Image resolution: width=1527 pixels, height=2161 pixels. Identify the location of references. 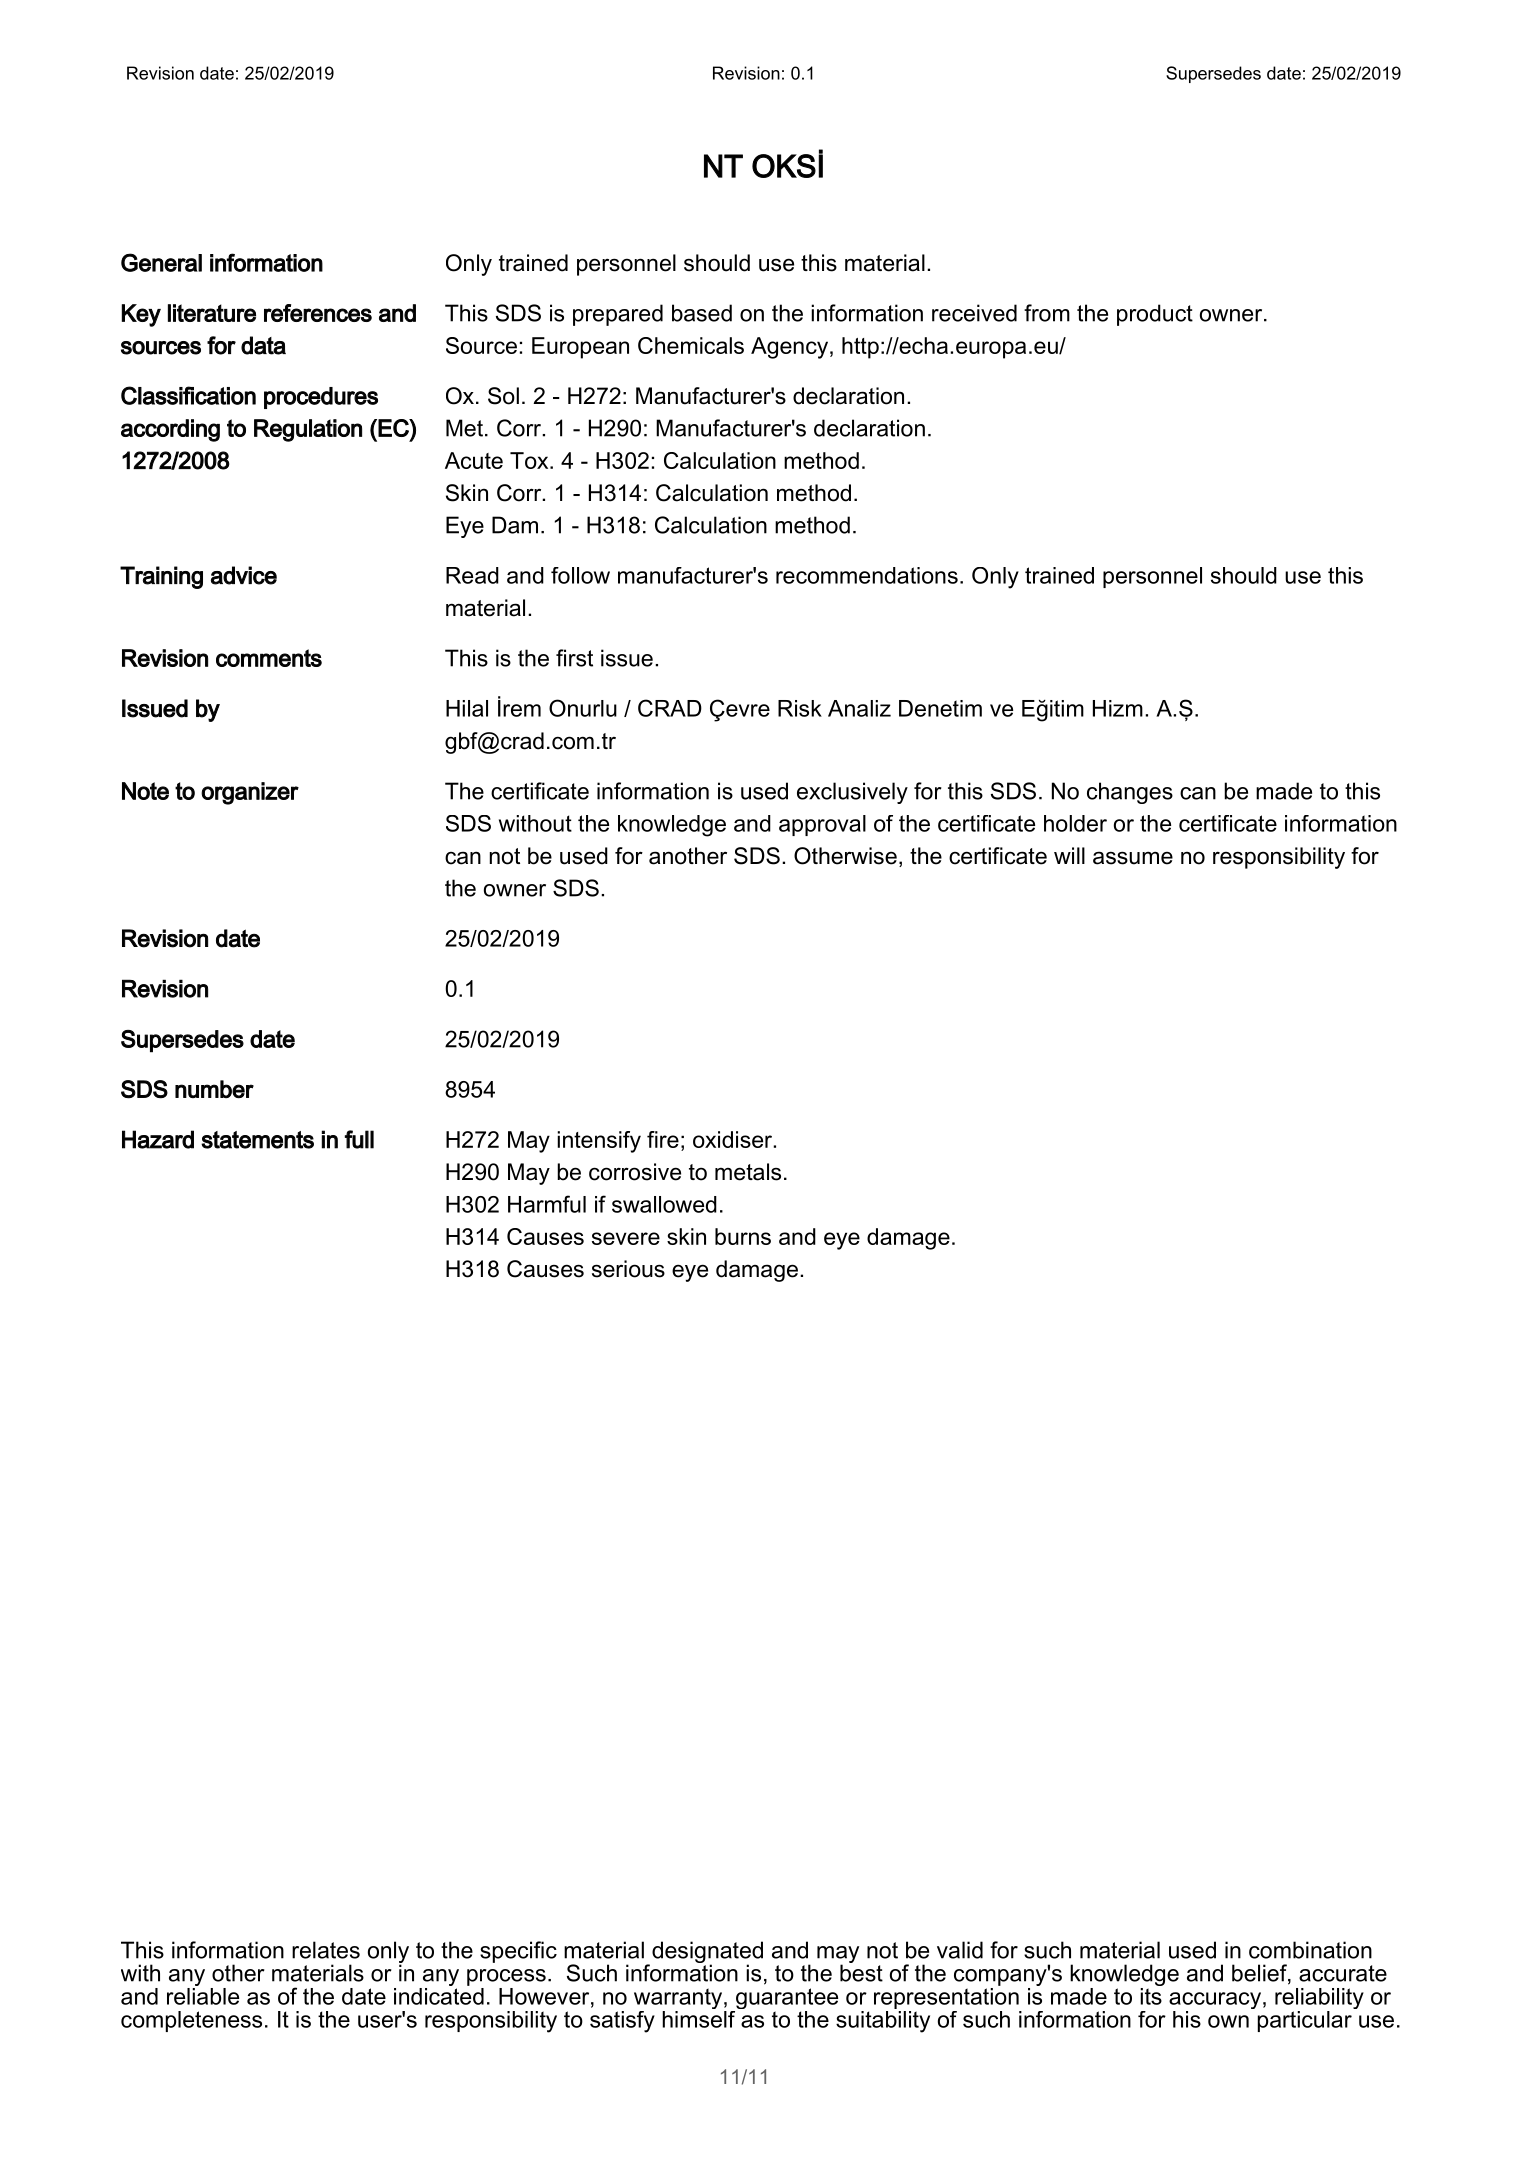
(318, 313).
